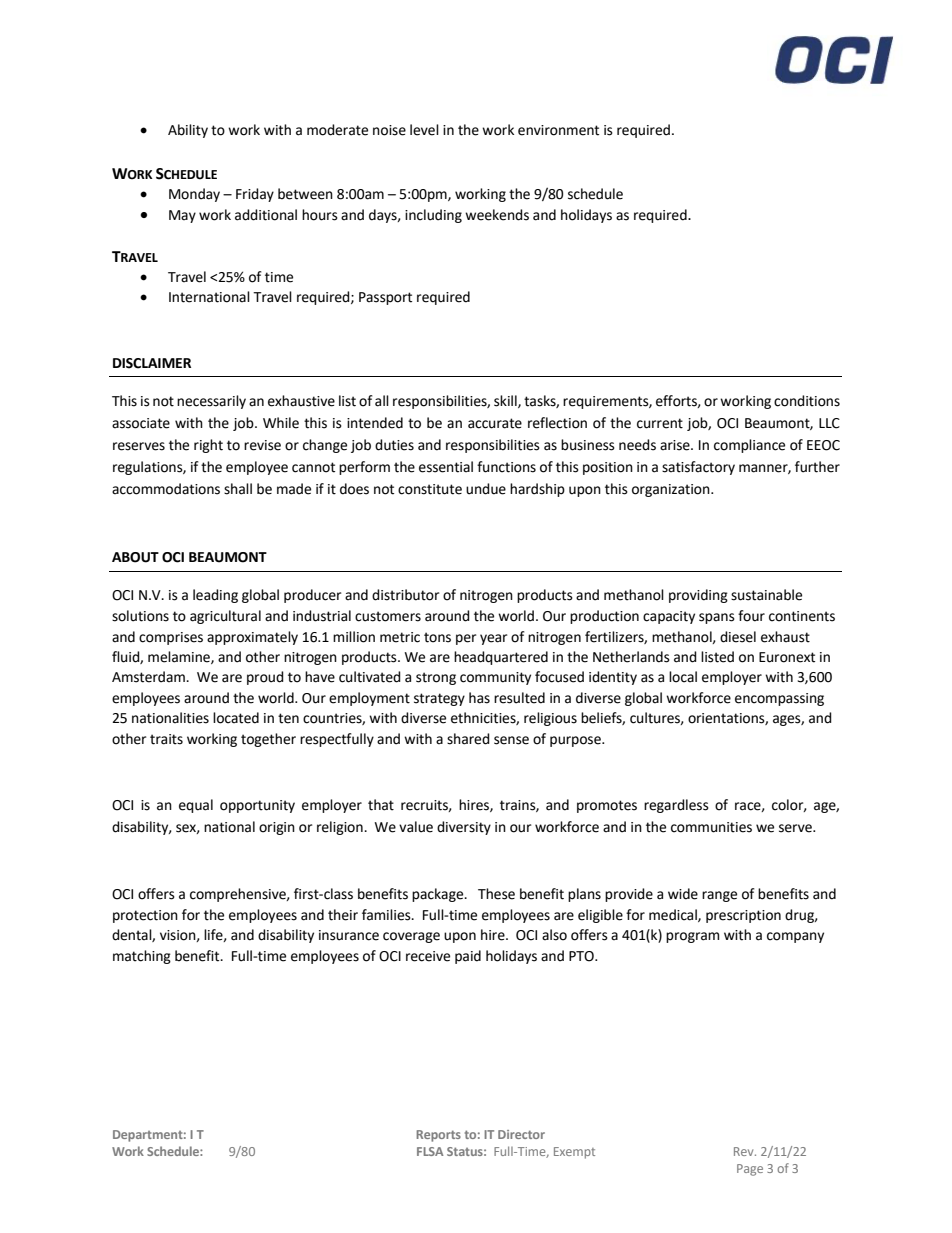  What do you see at coordinates (558, 130) in the image?
I see `environment` at bounding box center [558, 130].
